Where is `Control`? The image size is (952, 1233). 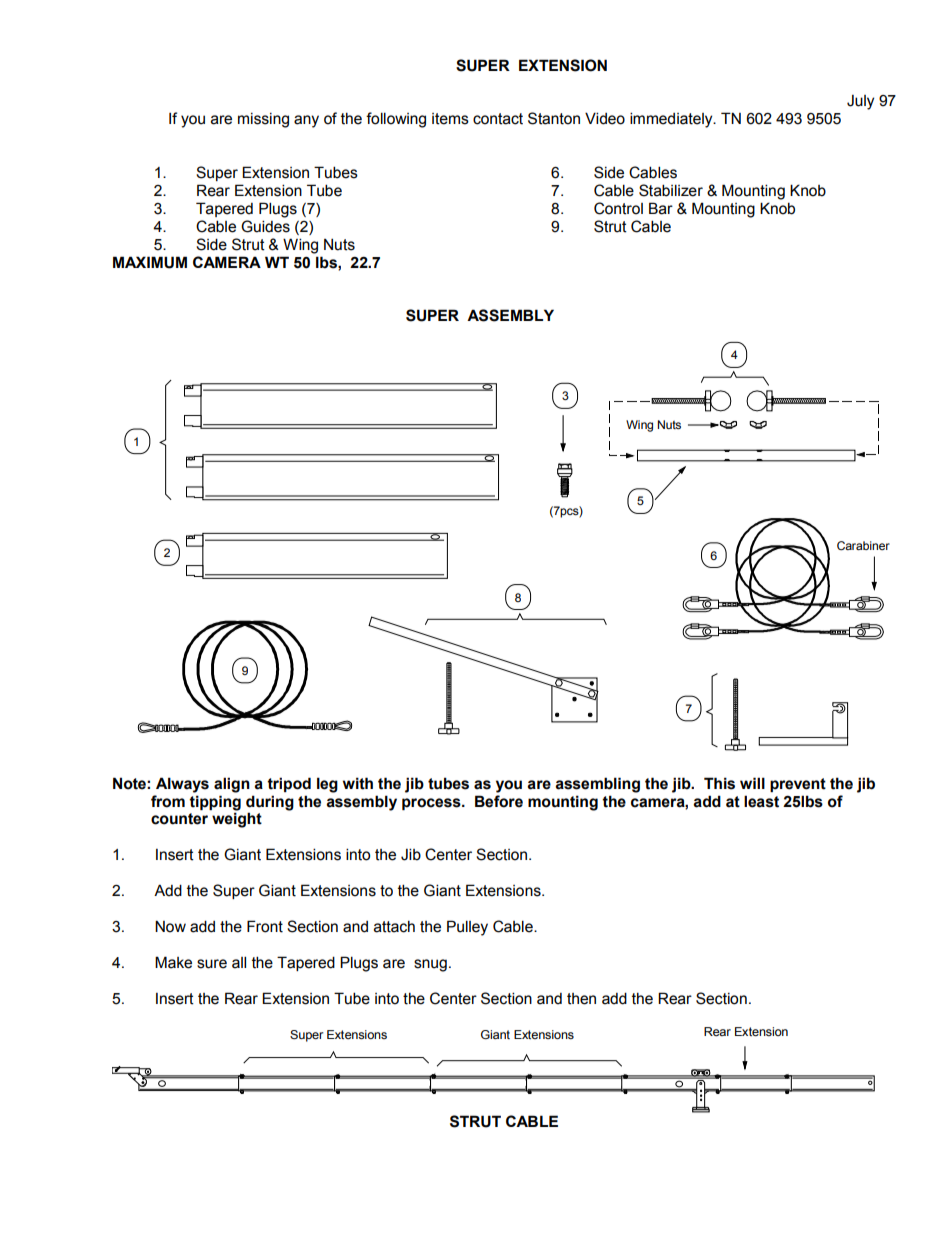
Control is located at coordinates (618, 208).
